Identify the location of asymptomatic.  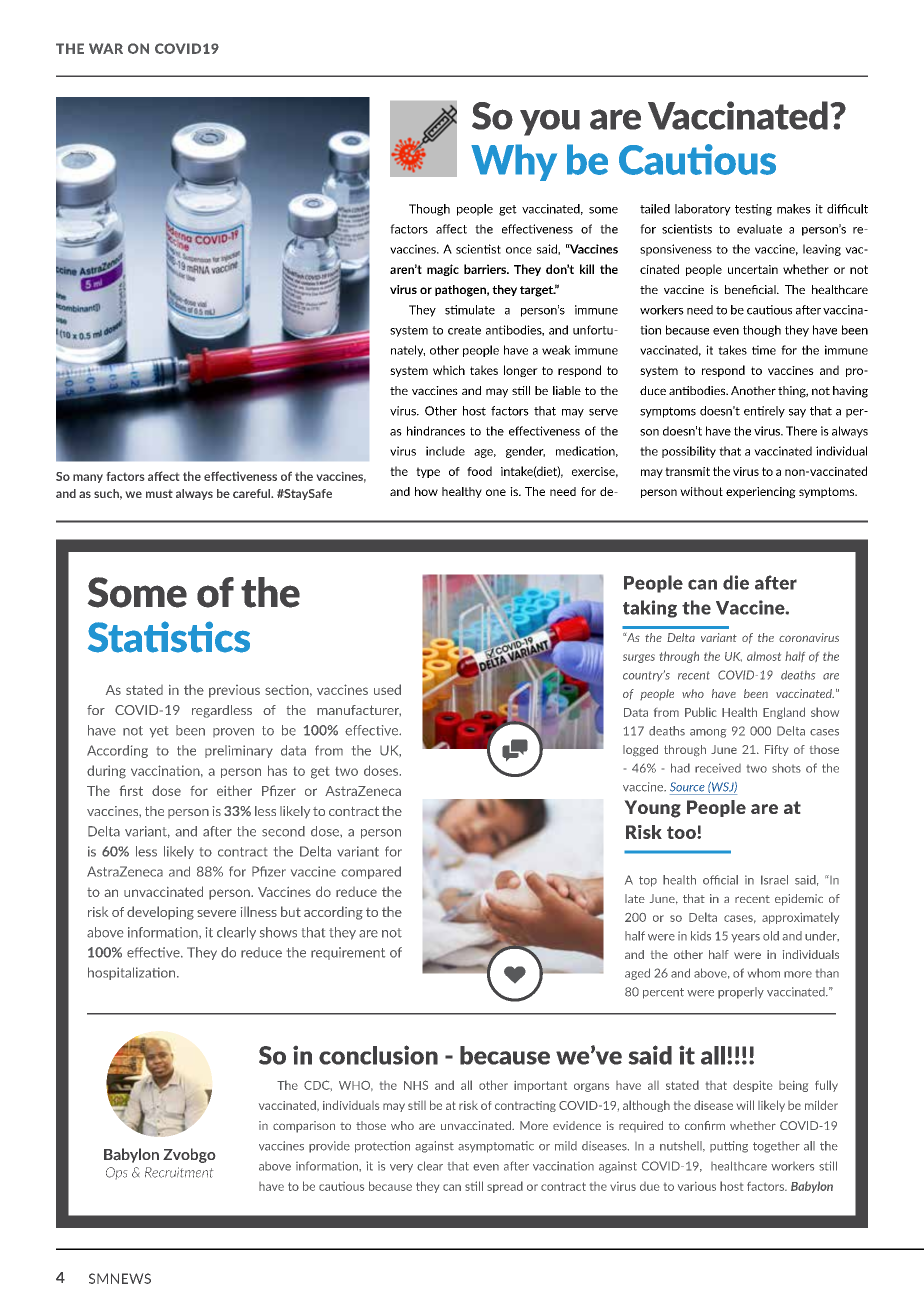
(496, 1147).
